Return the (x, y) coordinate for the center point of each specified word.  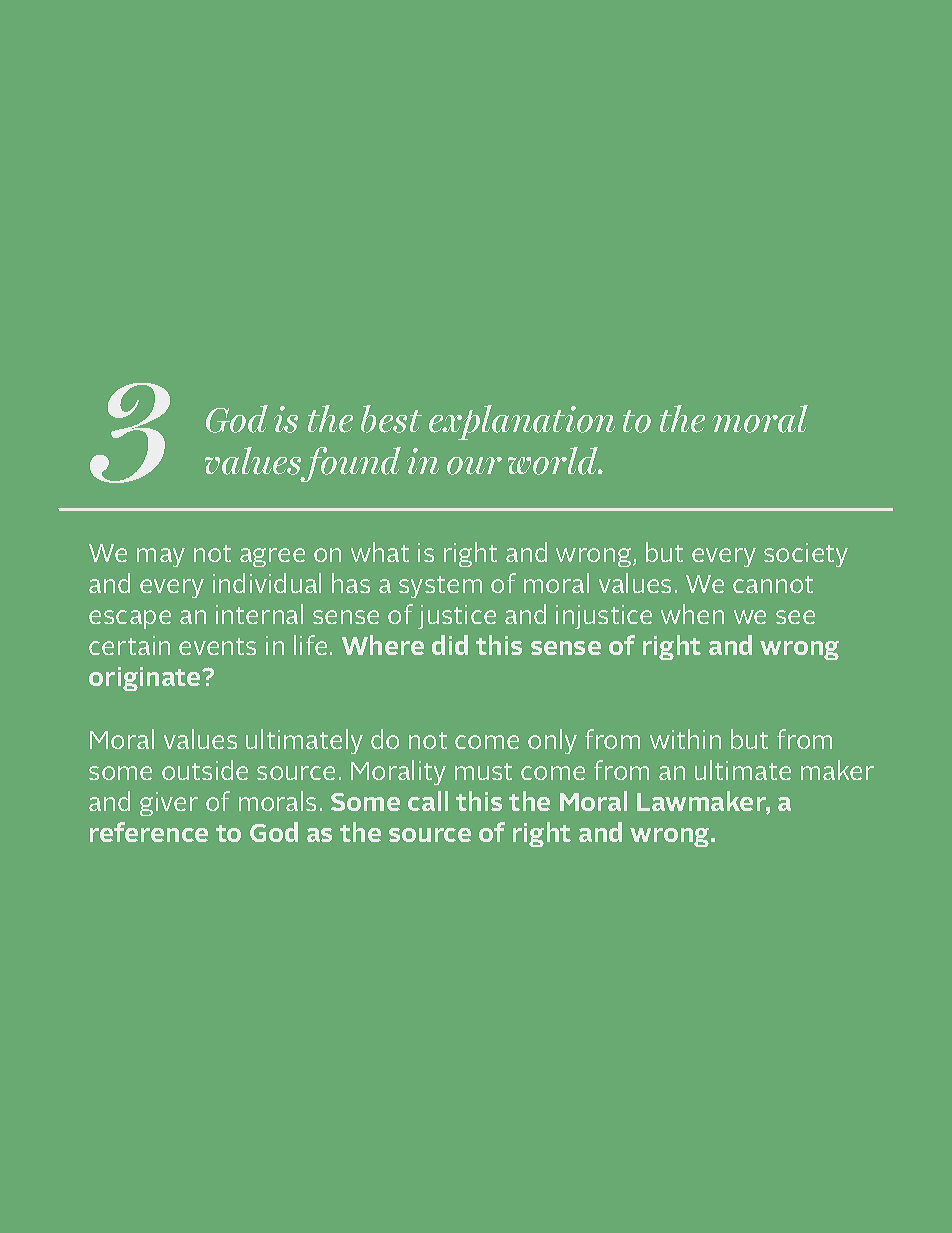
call (428, 801)
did (450, 645)
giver (169, 804)
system (440, 587)
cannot (773, 584)
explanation (522, 422)
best (391, 419)
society (806, 555)
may (161, 557)
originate (146, 679)
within (685, 739)
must (483, 771)
